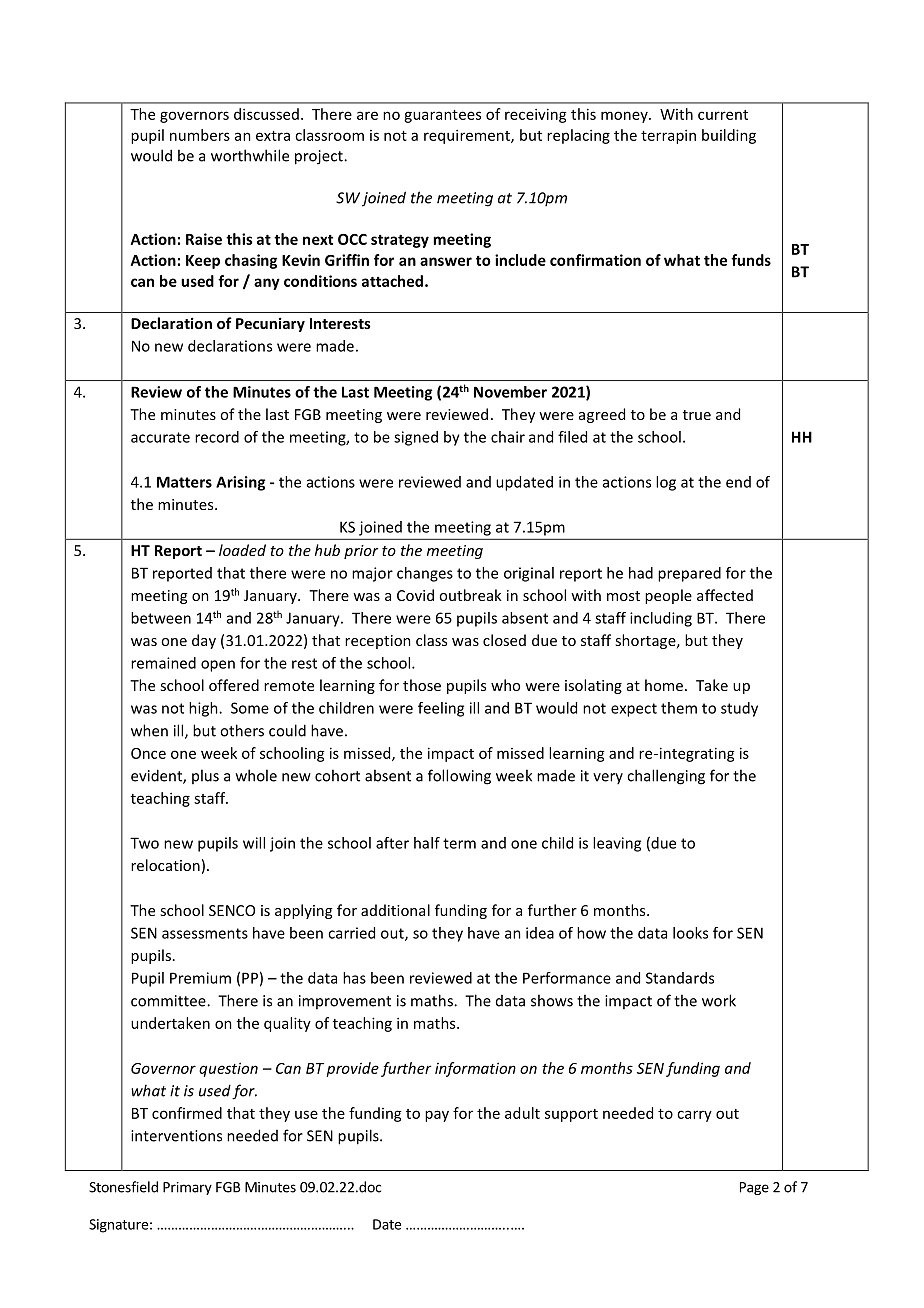 Image resolution: width=924 pixels, height=1308 pixels. I want to click on Primary, so click(187, 1188).
